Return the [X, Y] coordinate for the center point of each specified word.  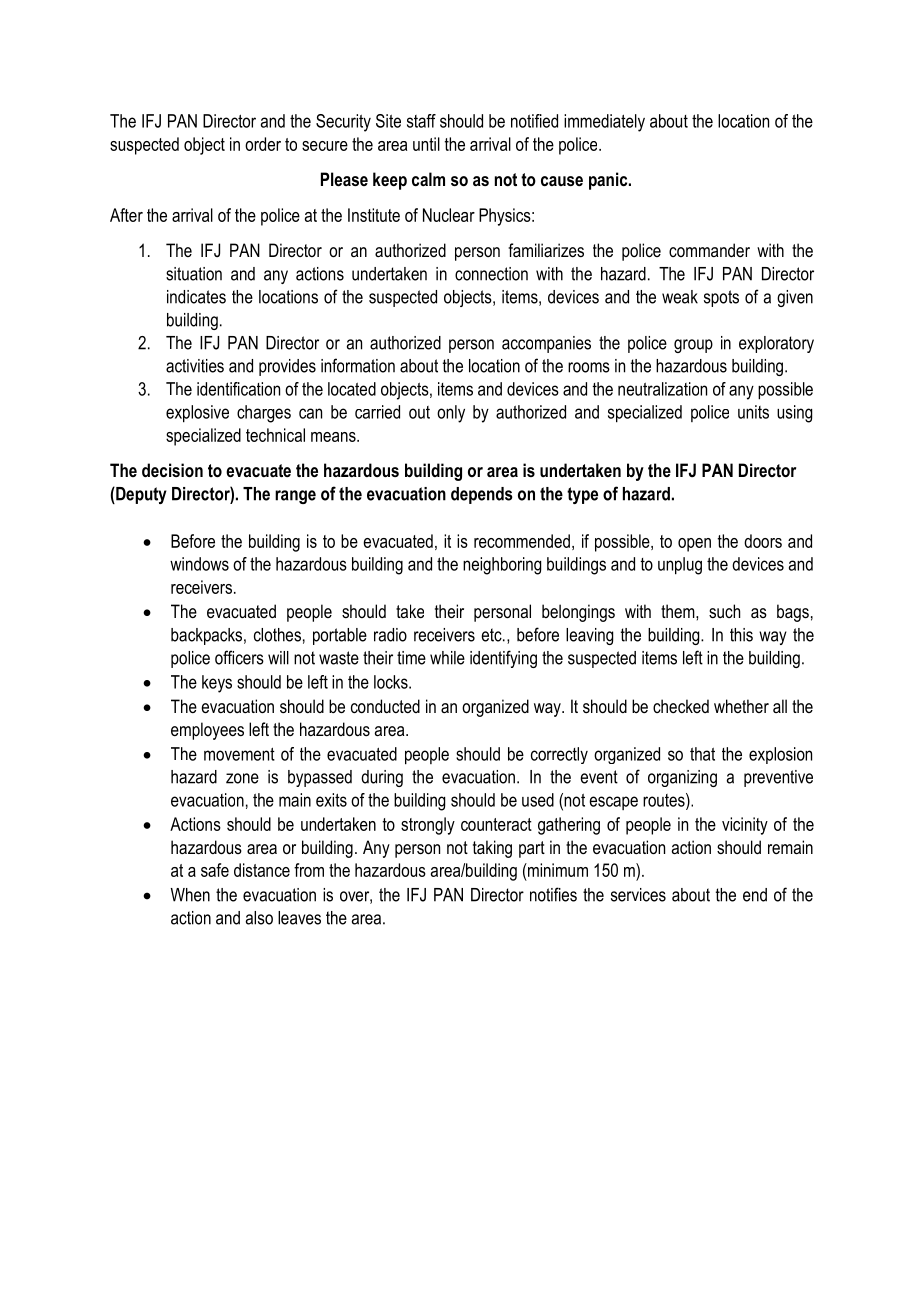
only [451, 414]
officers [239, 657]
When [190, 895]
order [263, 144]
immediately [604, 123]
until [426, 144]
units [753, 412]
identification [238, 389]
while [447, 658]
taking [492, 849]
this [741, 635]
